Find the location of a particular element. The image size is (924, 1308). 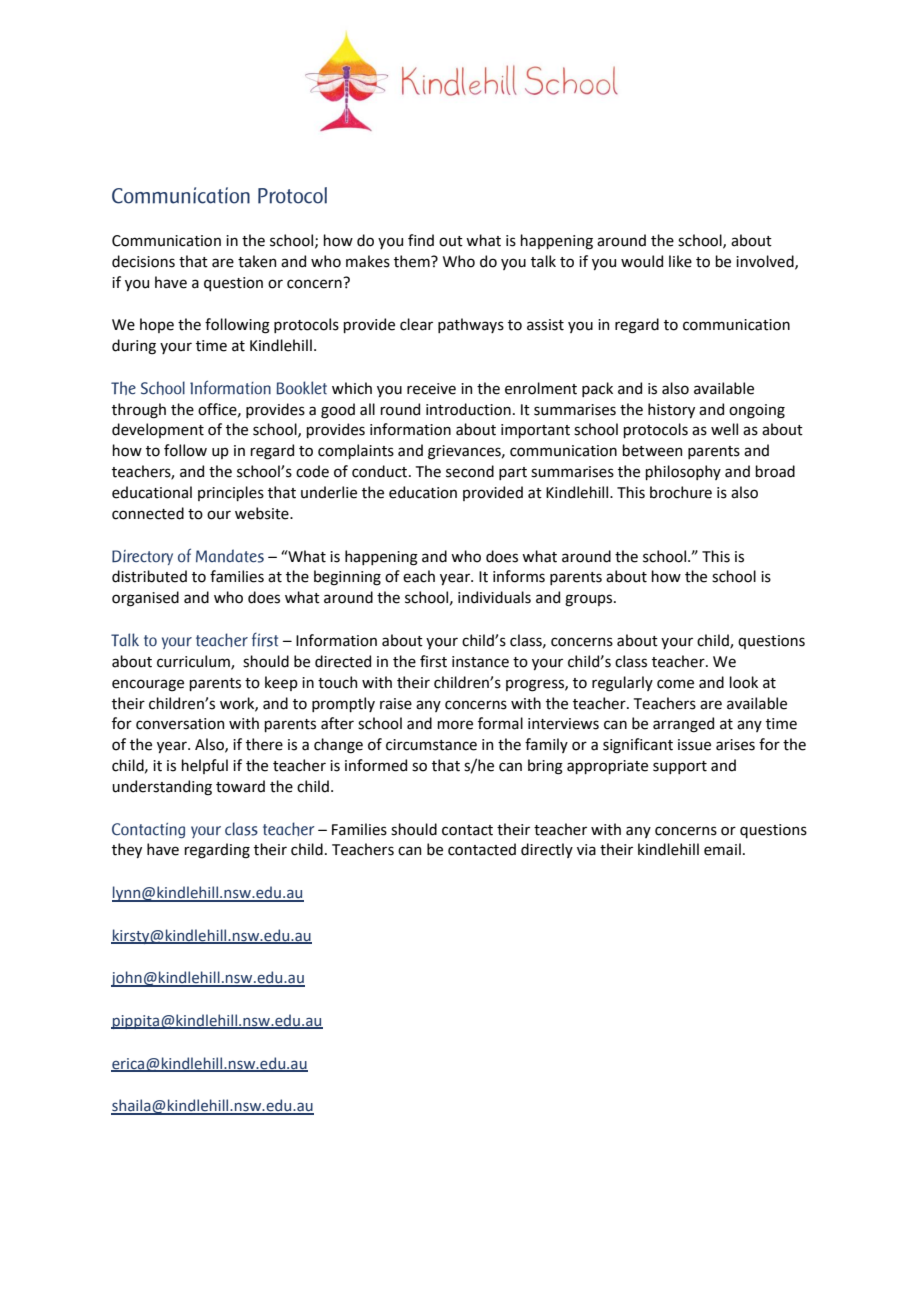

they is located at coordinates (127, 850).
